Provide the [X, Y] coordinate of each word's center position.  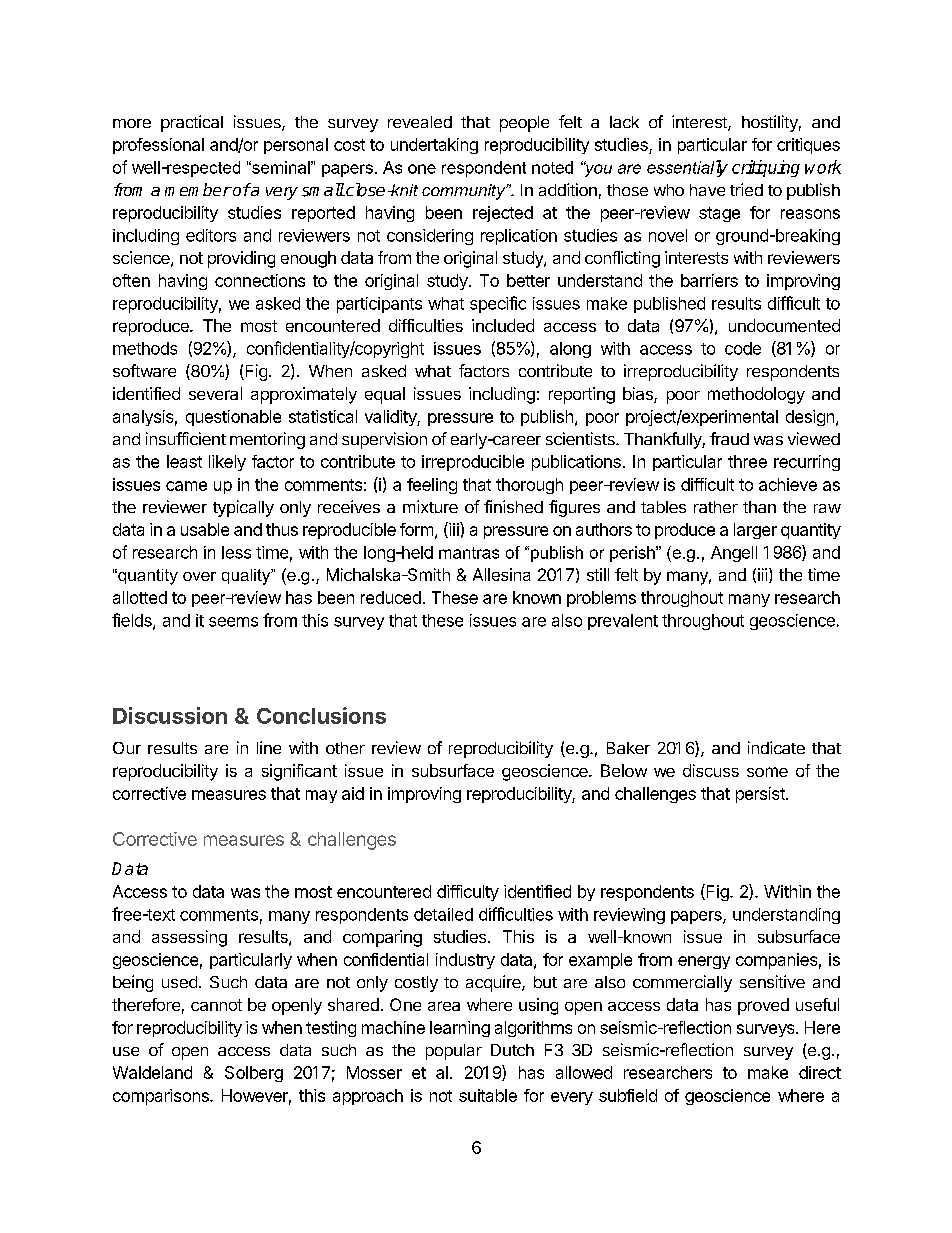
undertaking [434, 146]
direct [820, 1072]
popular [454, 1052]
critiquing [766, 168]
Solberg [254, 1074]
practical [192, 123]
